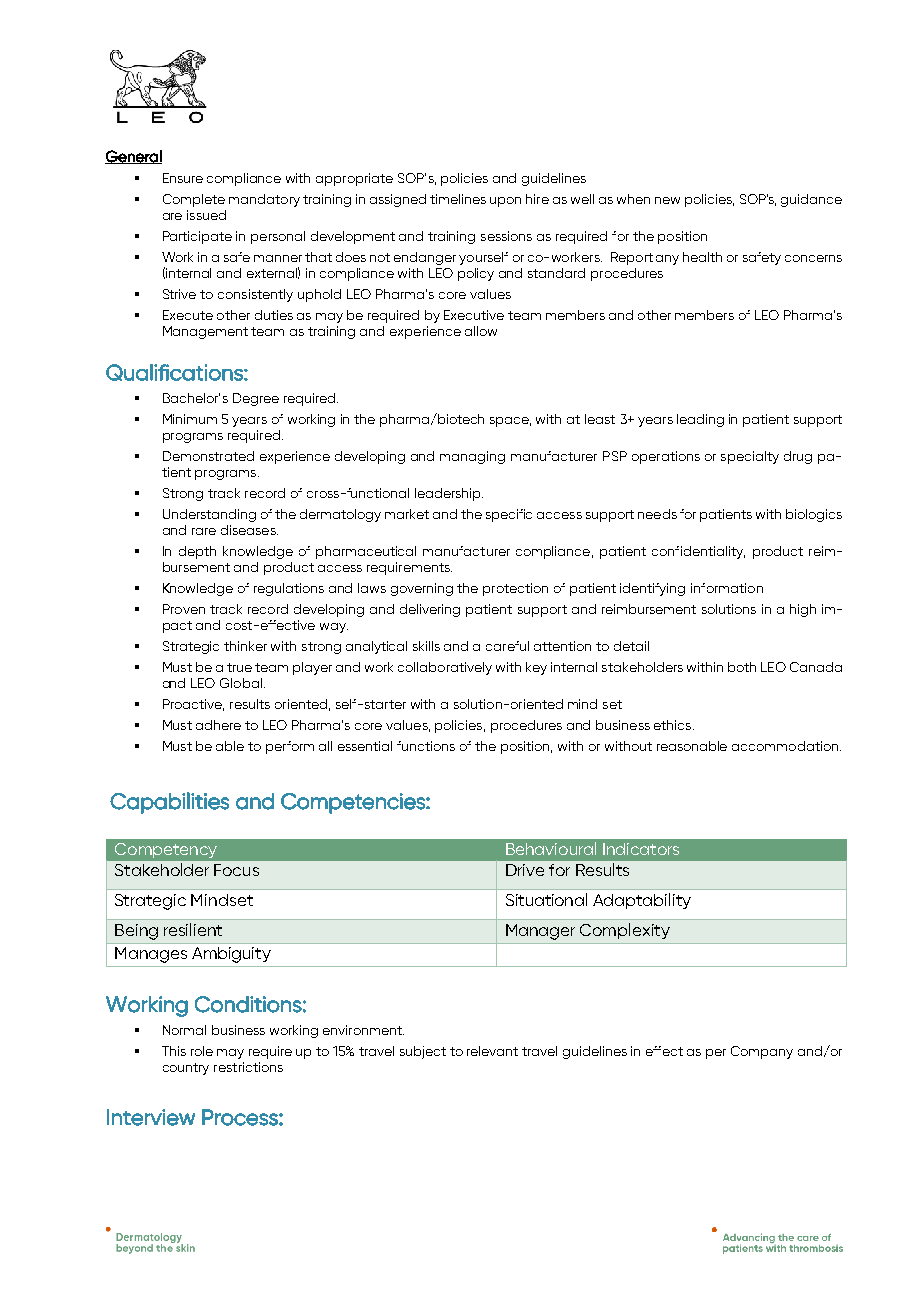 The width and height of the page is (924, 1308). I want to click on new, so click(667, 200).
